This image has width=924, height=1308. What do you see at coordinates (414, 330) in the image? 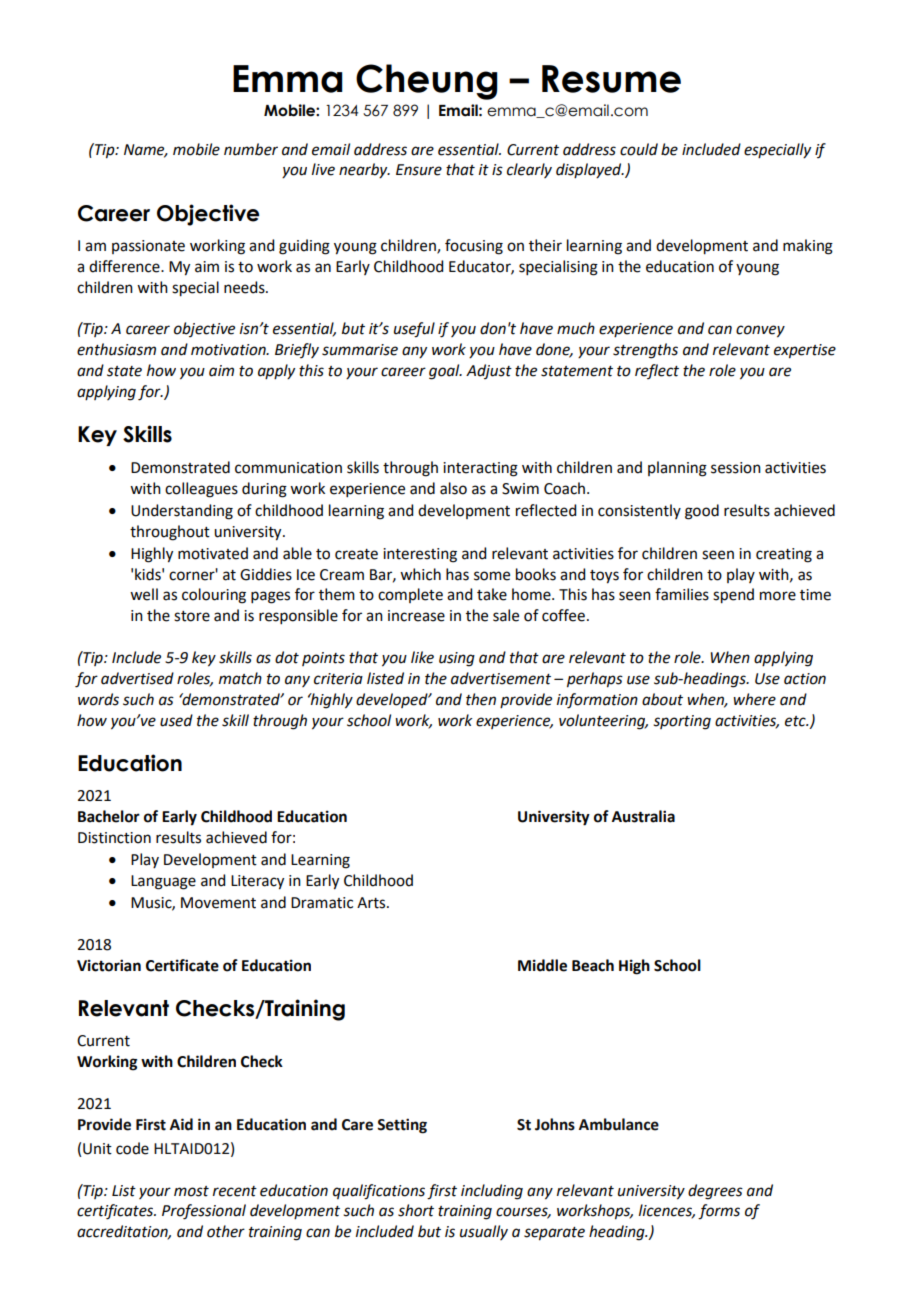
I see `useful` at bounding box center [414, 330].
